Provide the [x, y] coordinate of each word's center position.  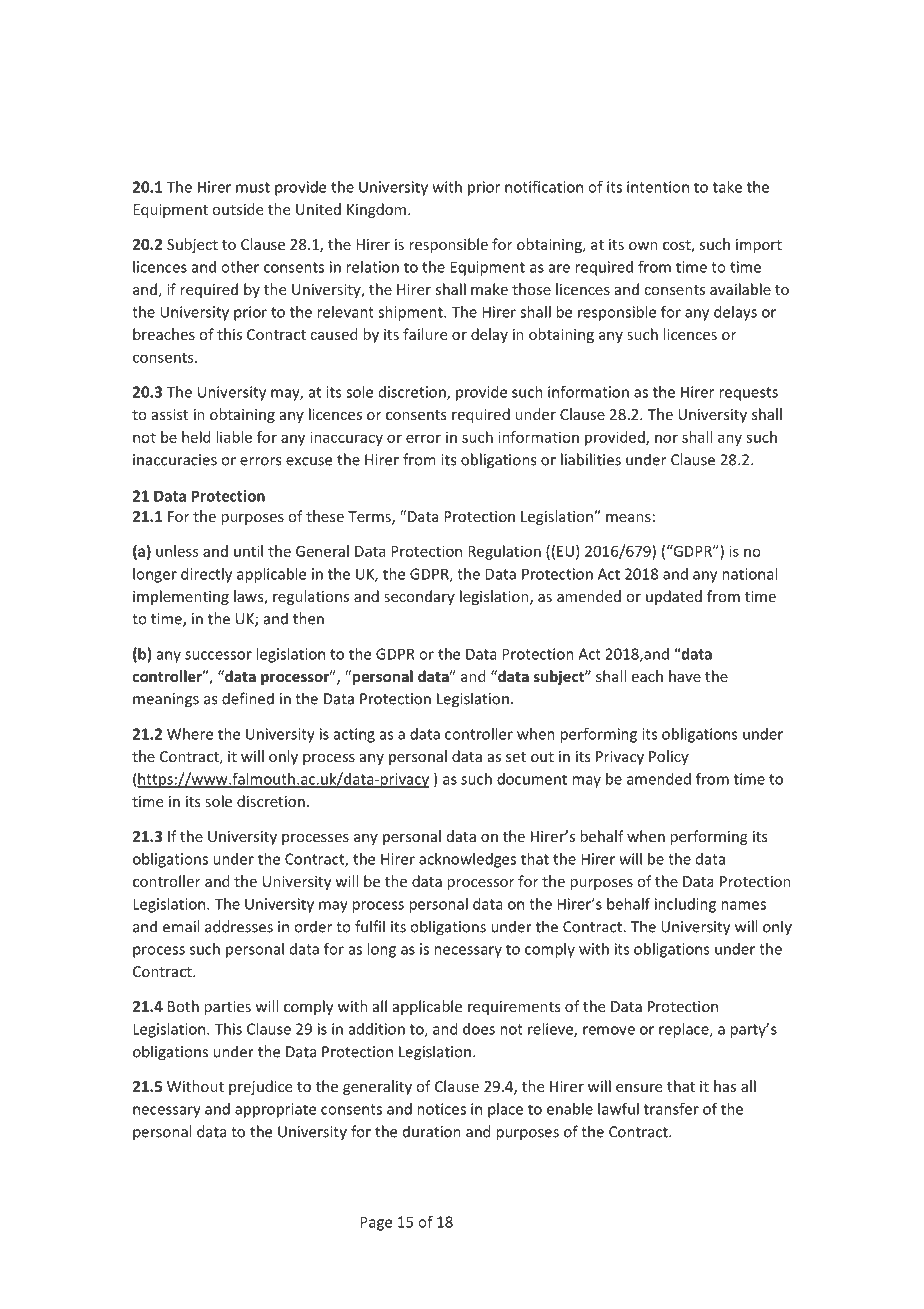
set [516, 757]
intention [658, 187]
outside [237, 209]
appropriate [275, 1110]
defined [248, 698]
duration [432, 1131]
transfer [671, 1109]
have [685, 676]
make [489, 289]
